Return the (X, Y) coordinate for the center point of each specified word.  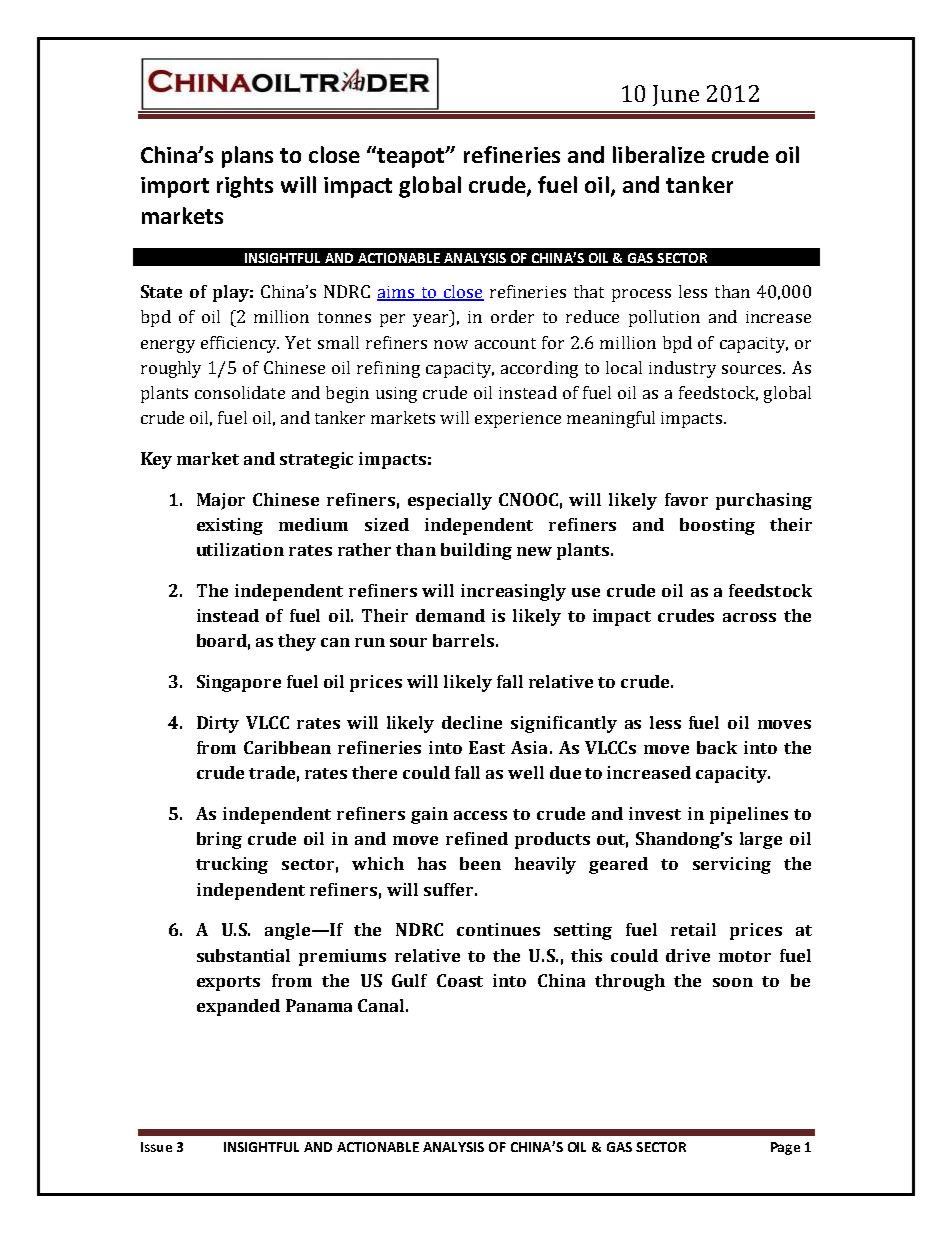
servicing (732, 865)
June (676, 95)
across (749, 617)
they (297, 642)
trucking (232, 865)
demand (450, 615)
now (451, 344)
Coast (460, 980)
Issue (156, 1147)
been (480, 863)
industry (682, 369)
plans (247, 157)
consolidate (240, 392)
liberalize (659, 154)
